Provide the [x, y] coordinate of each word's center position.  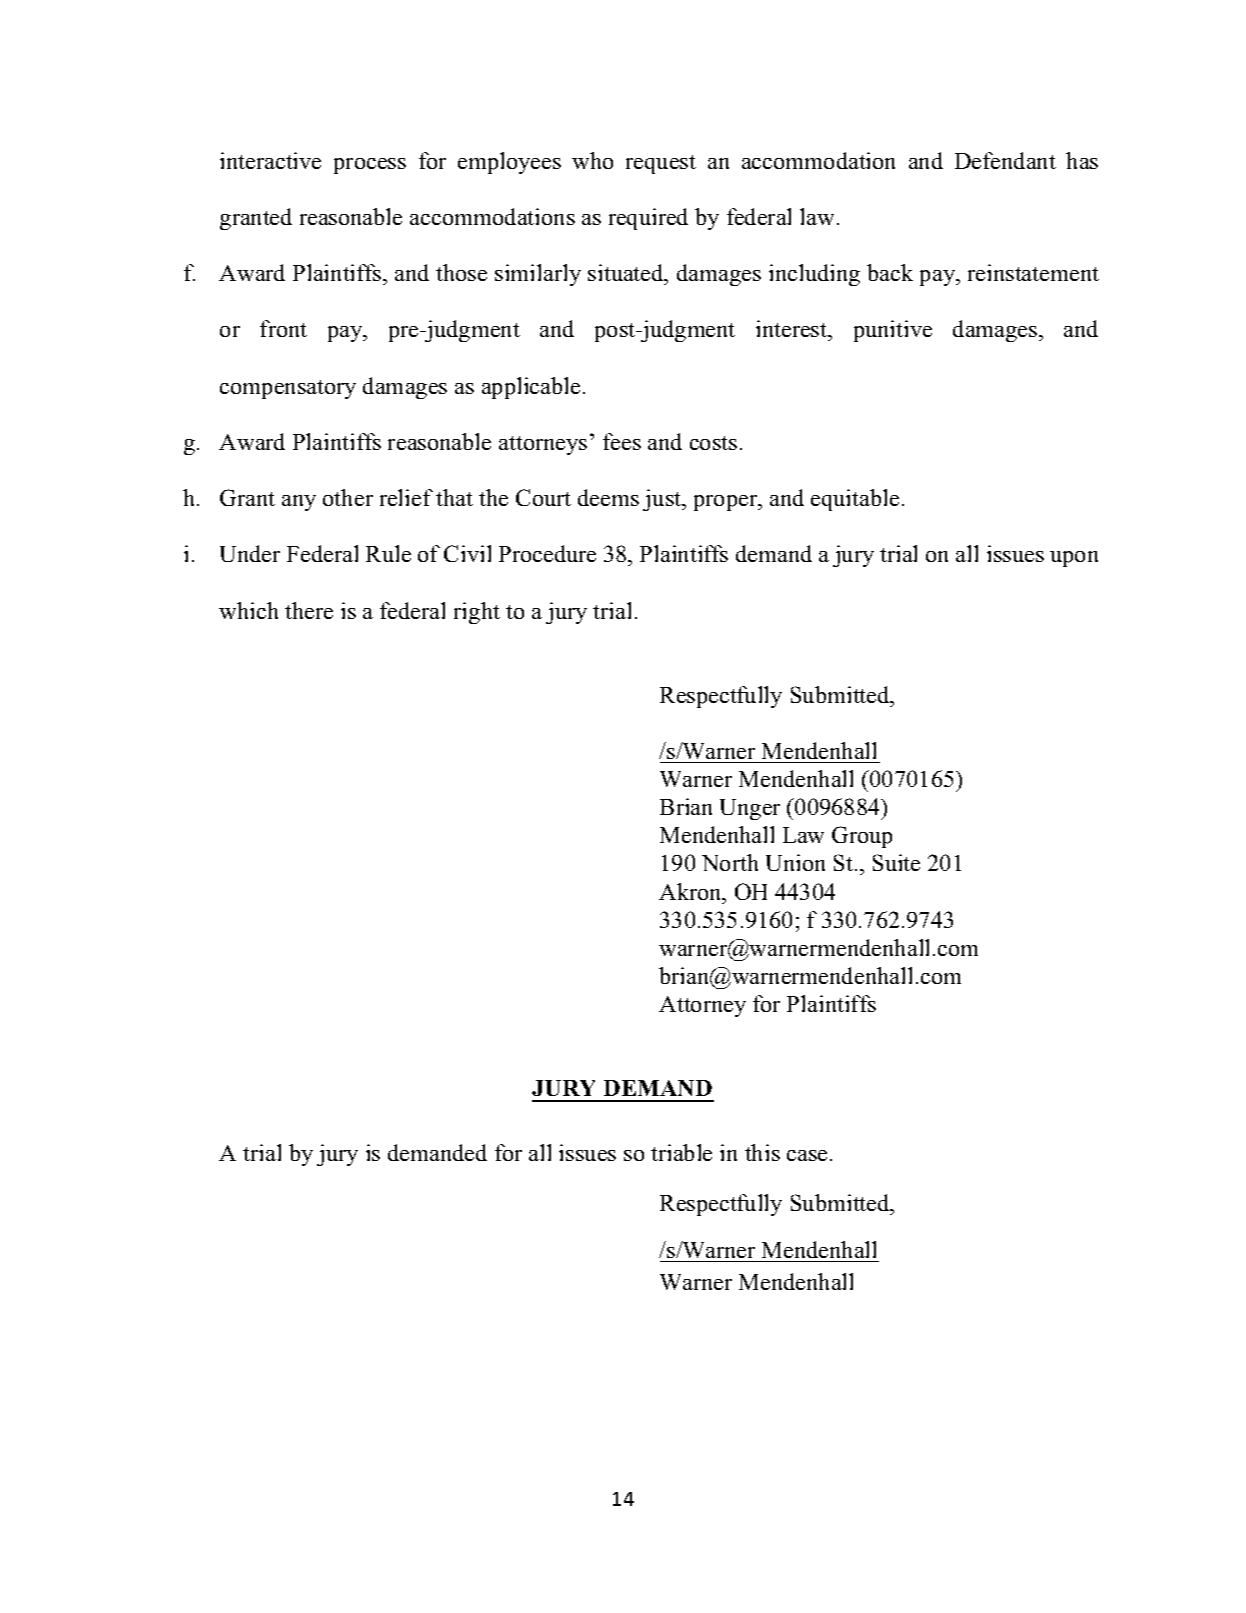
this [762, 1152]
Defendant [1005, 160]
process [370, 166]
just [663, 500]
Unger [750, 809]
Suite [896, 862]
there [309, 610]
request [661, 164]
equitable [855, 500]
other [348, 497]
